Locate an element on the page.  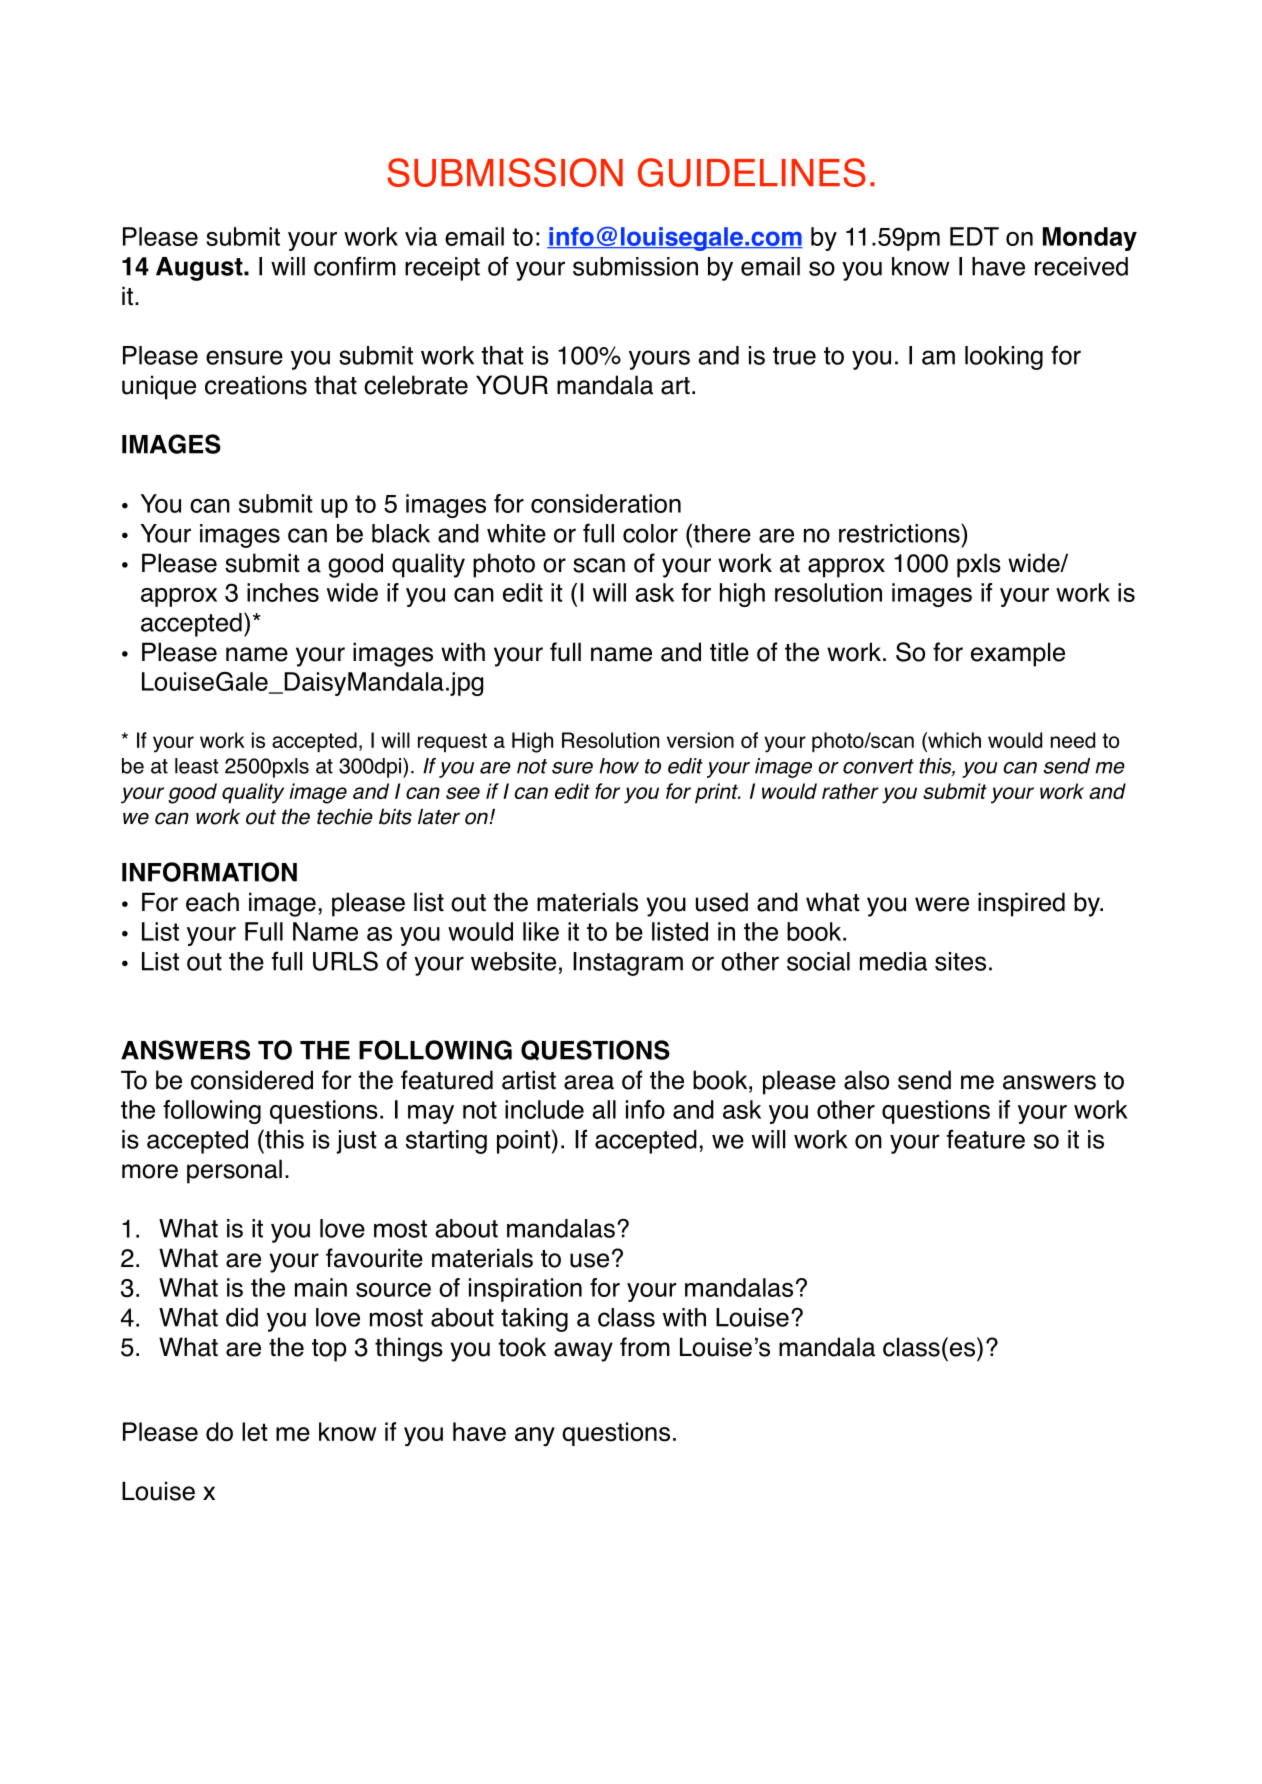
August is located at coordinates (200, 269).
